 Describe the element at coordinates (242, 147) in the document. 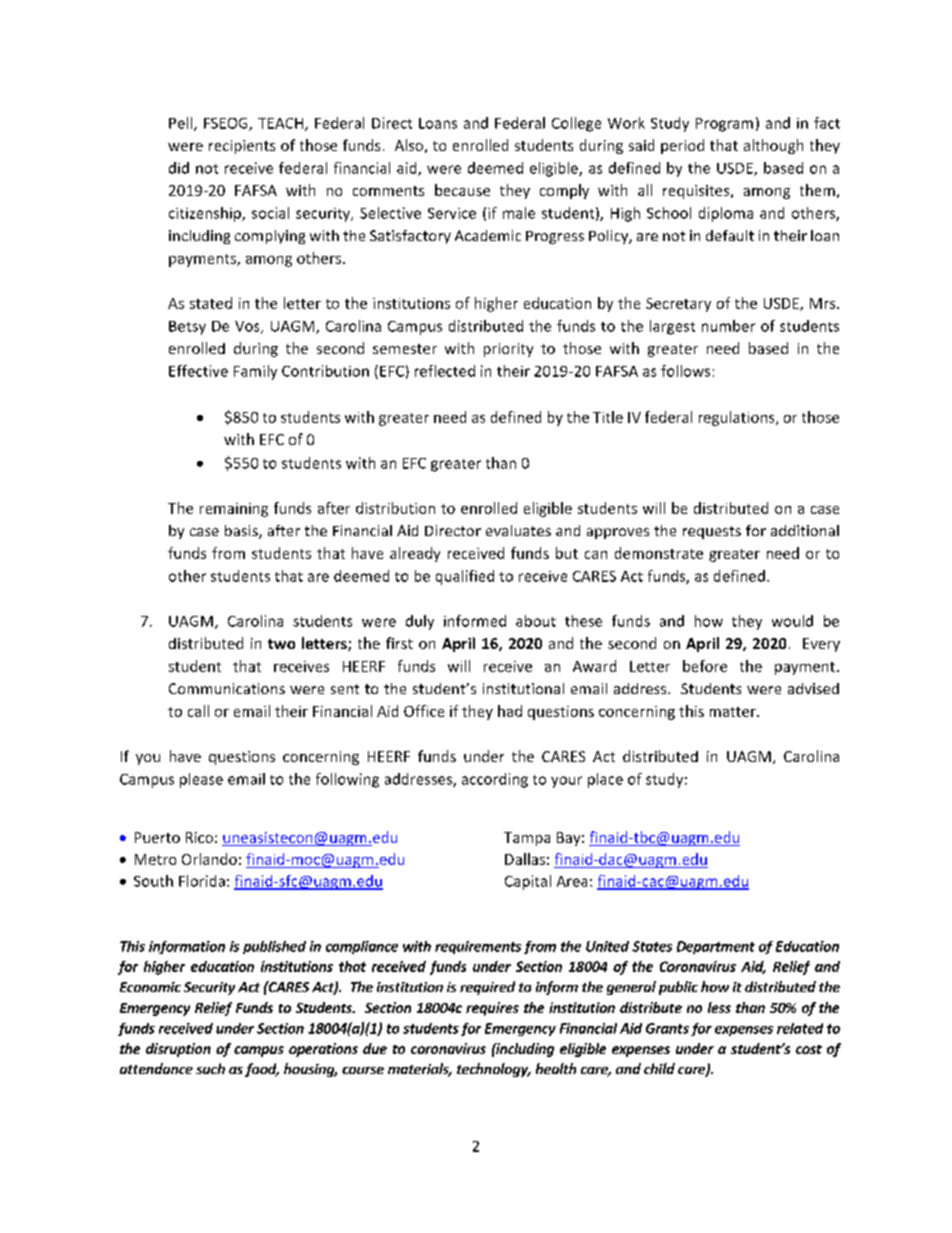

I see `recipients` at that location.
